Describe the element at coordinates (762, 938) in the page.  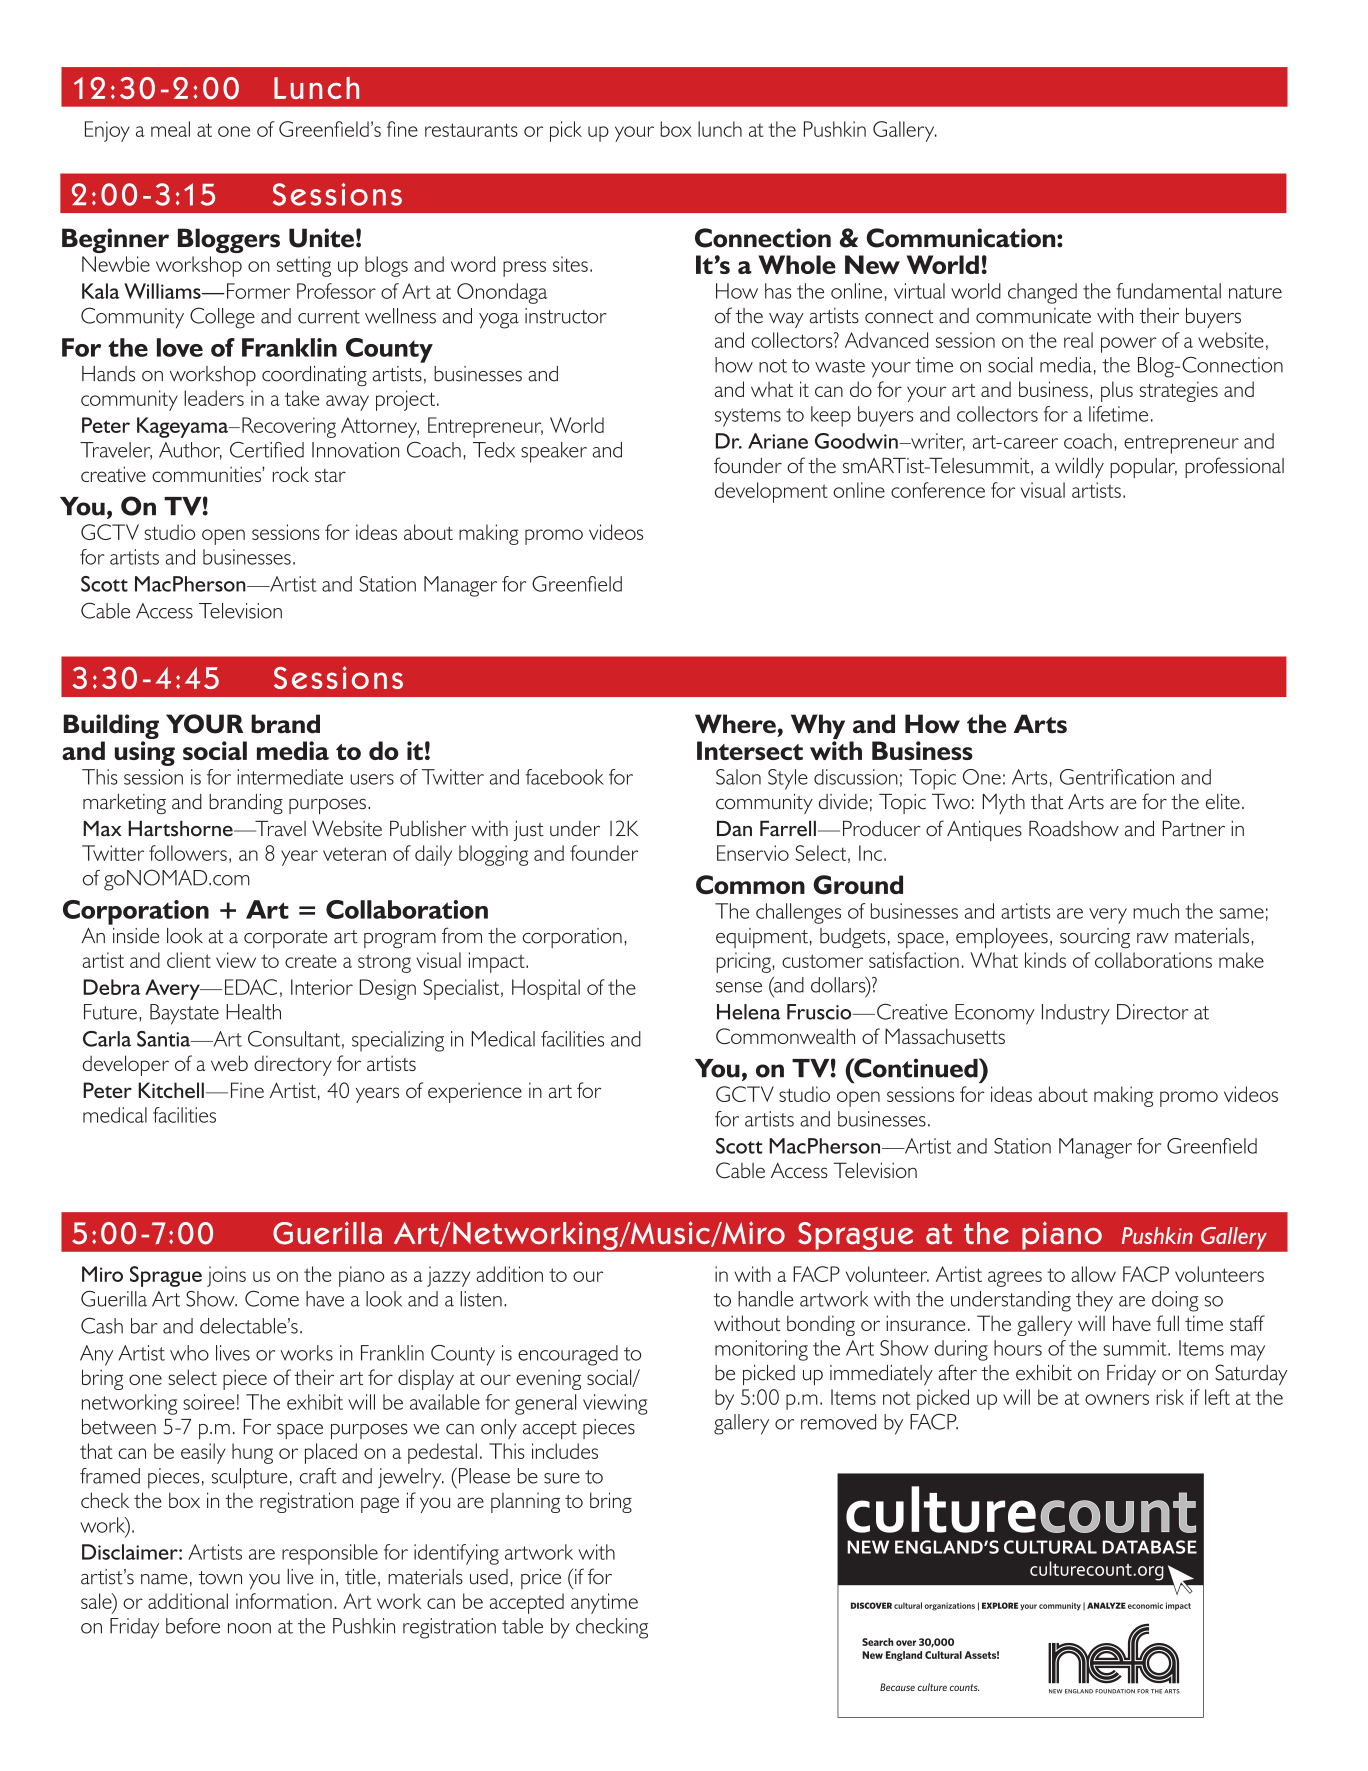
I see `equipment` at that location.
